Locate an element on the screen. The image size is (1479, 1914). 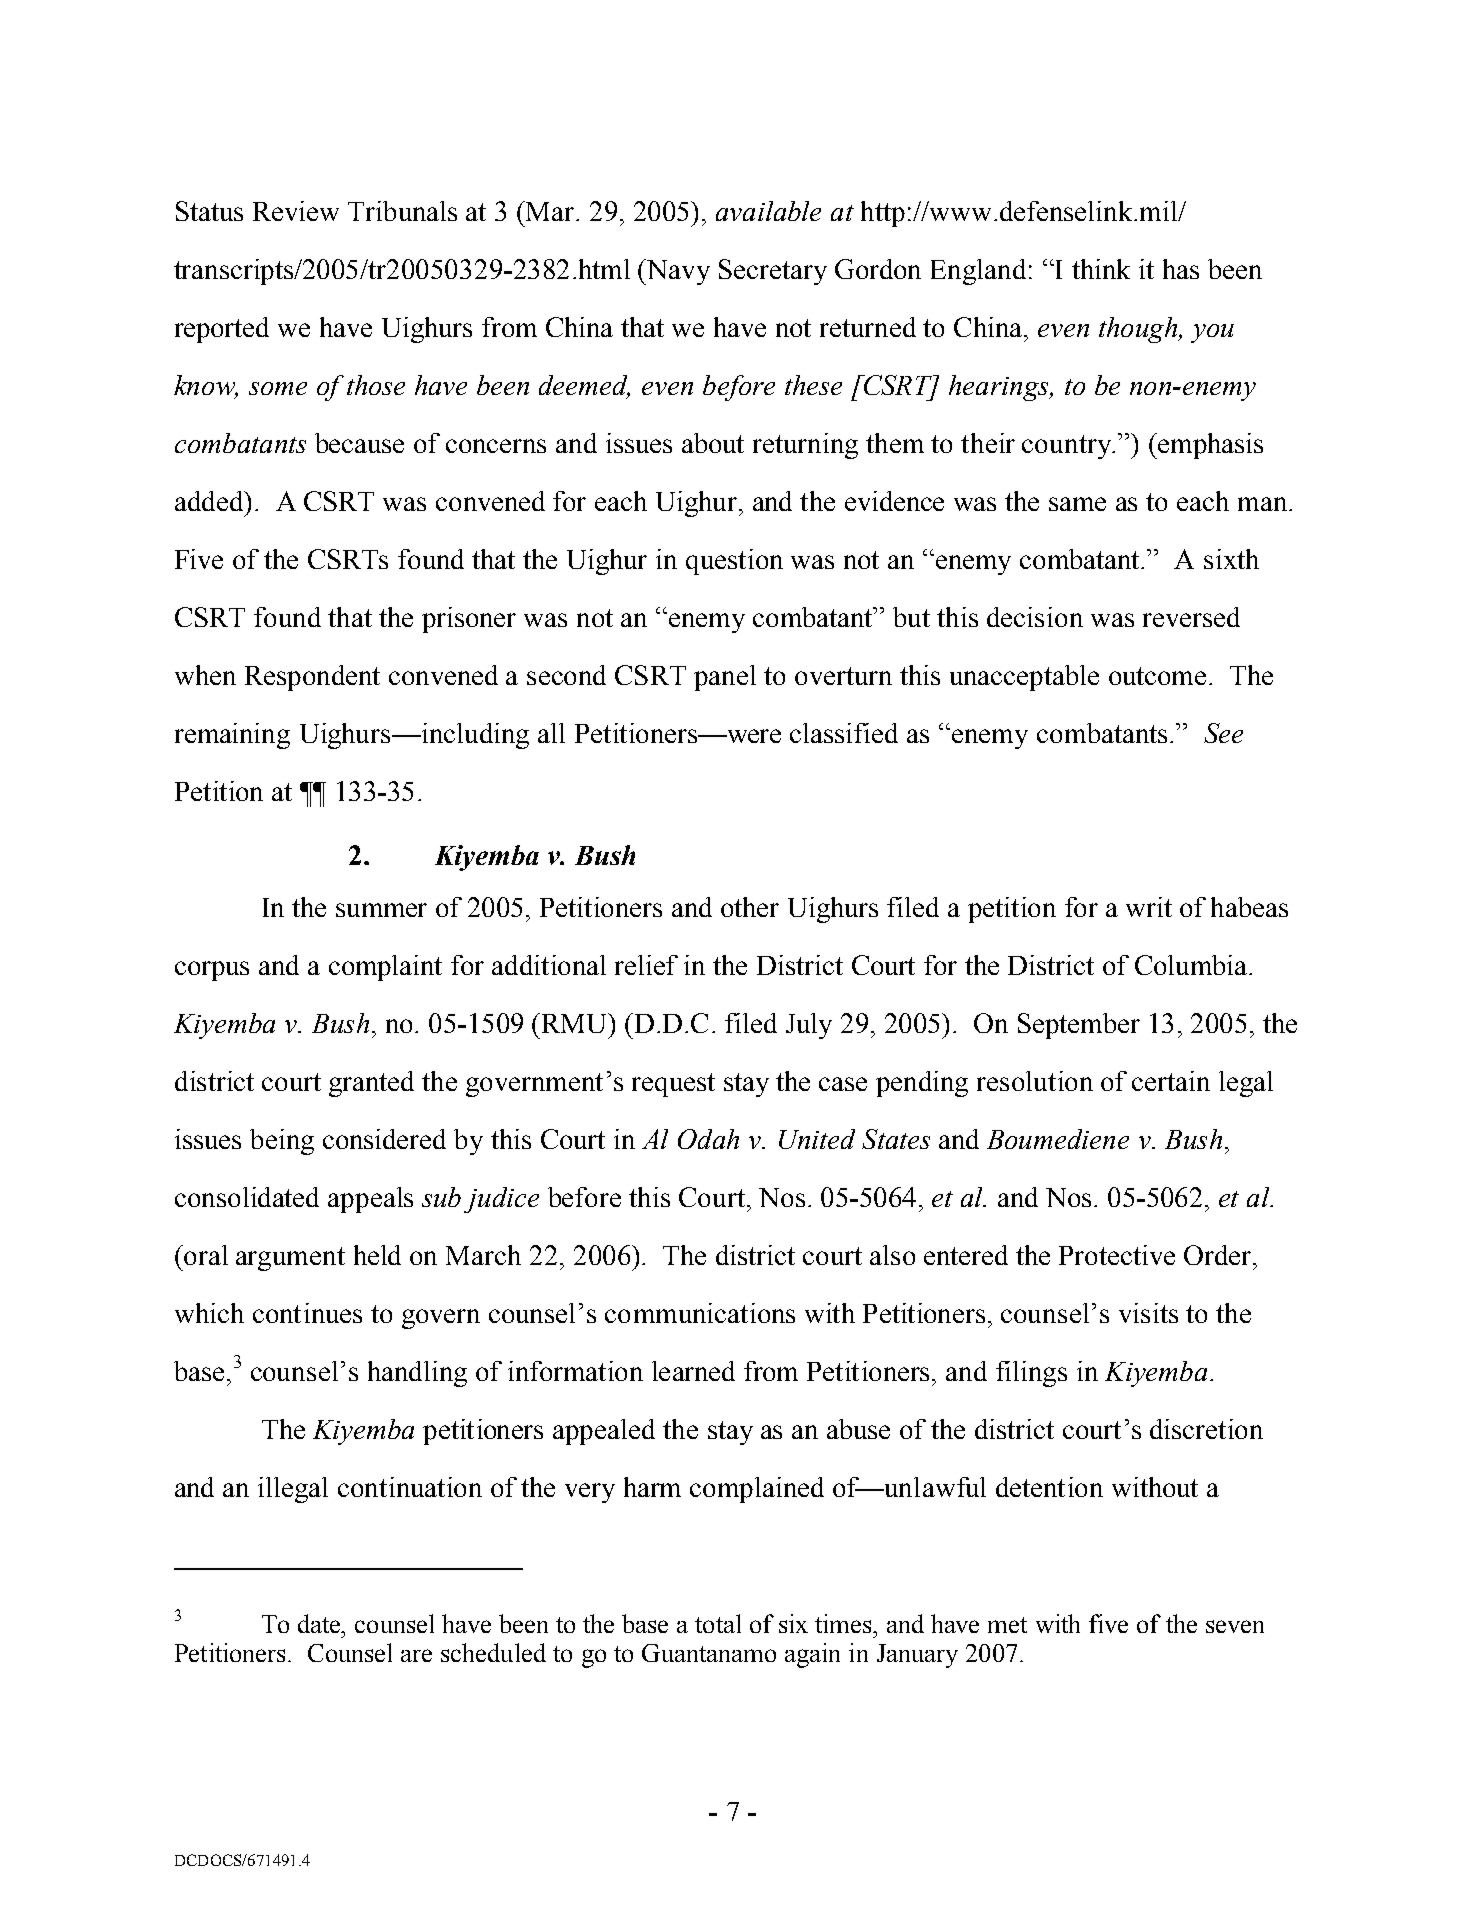
summer is located at coordinates (381, 910).
